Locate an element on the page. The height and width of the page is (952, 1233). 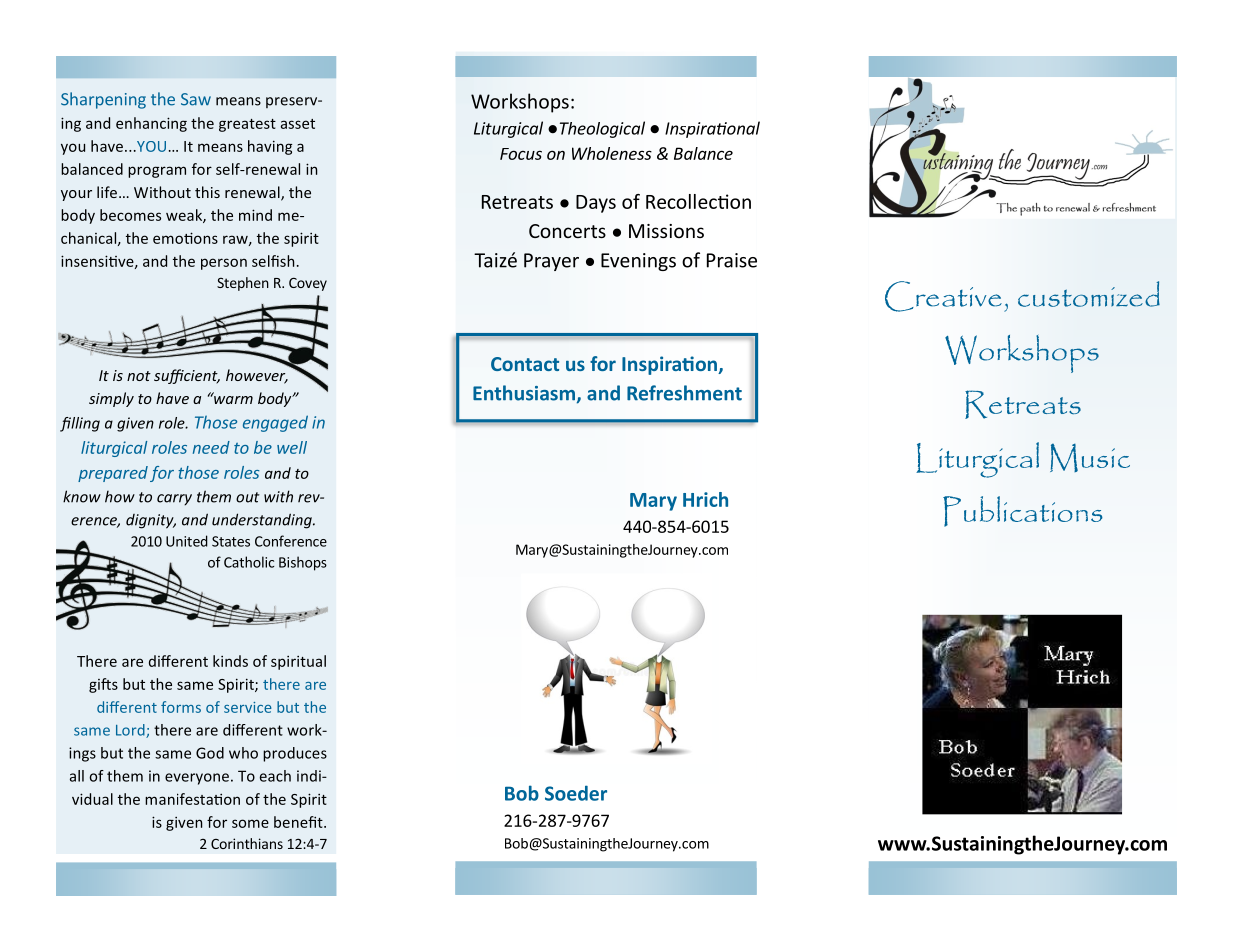
Prayer is located at coordinates (551, 262).
